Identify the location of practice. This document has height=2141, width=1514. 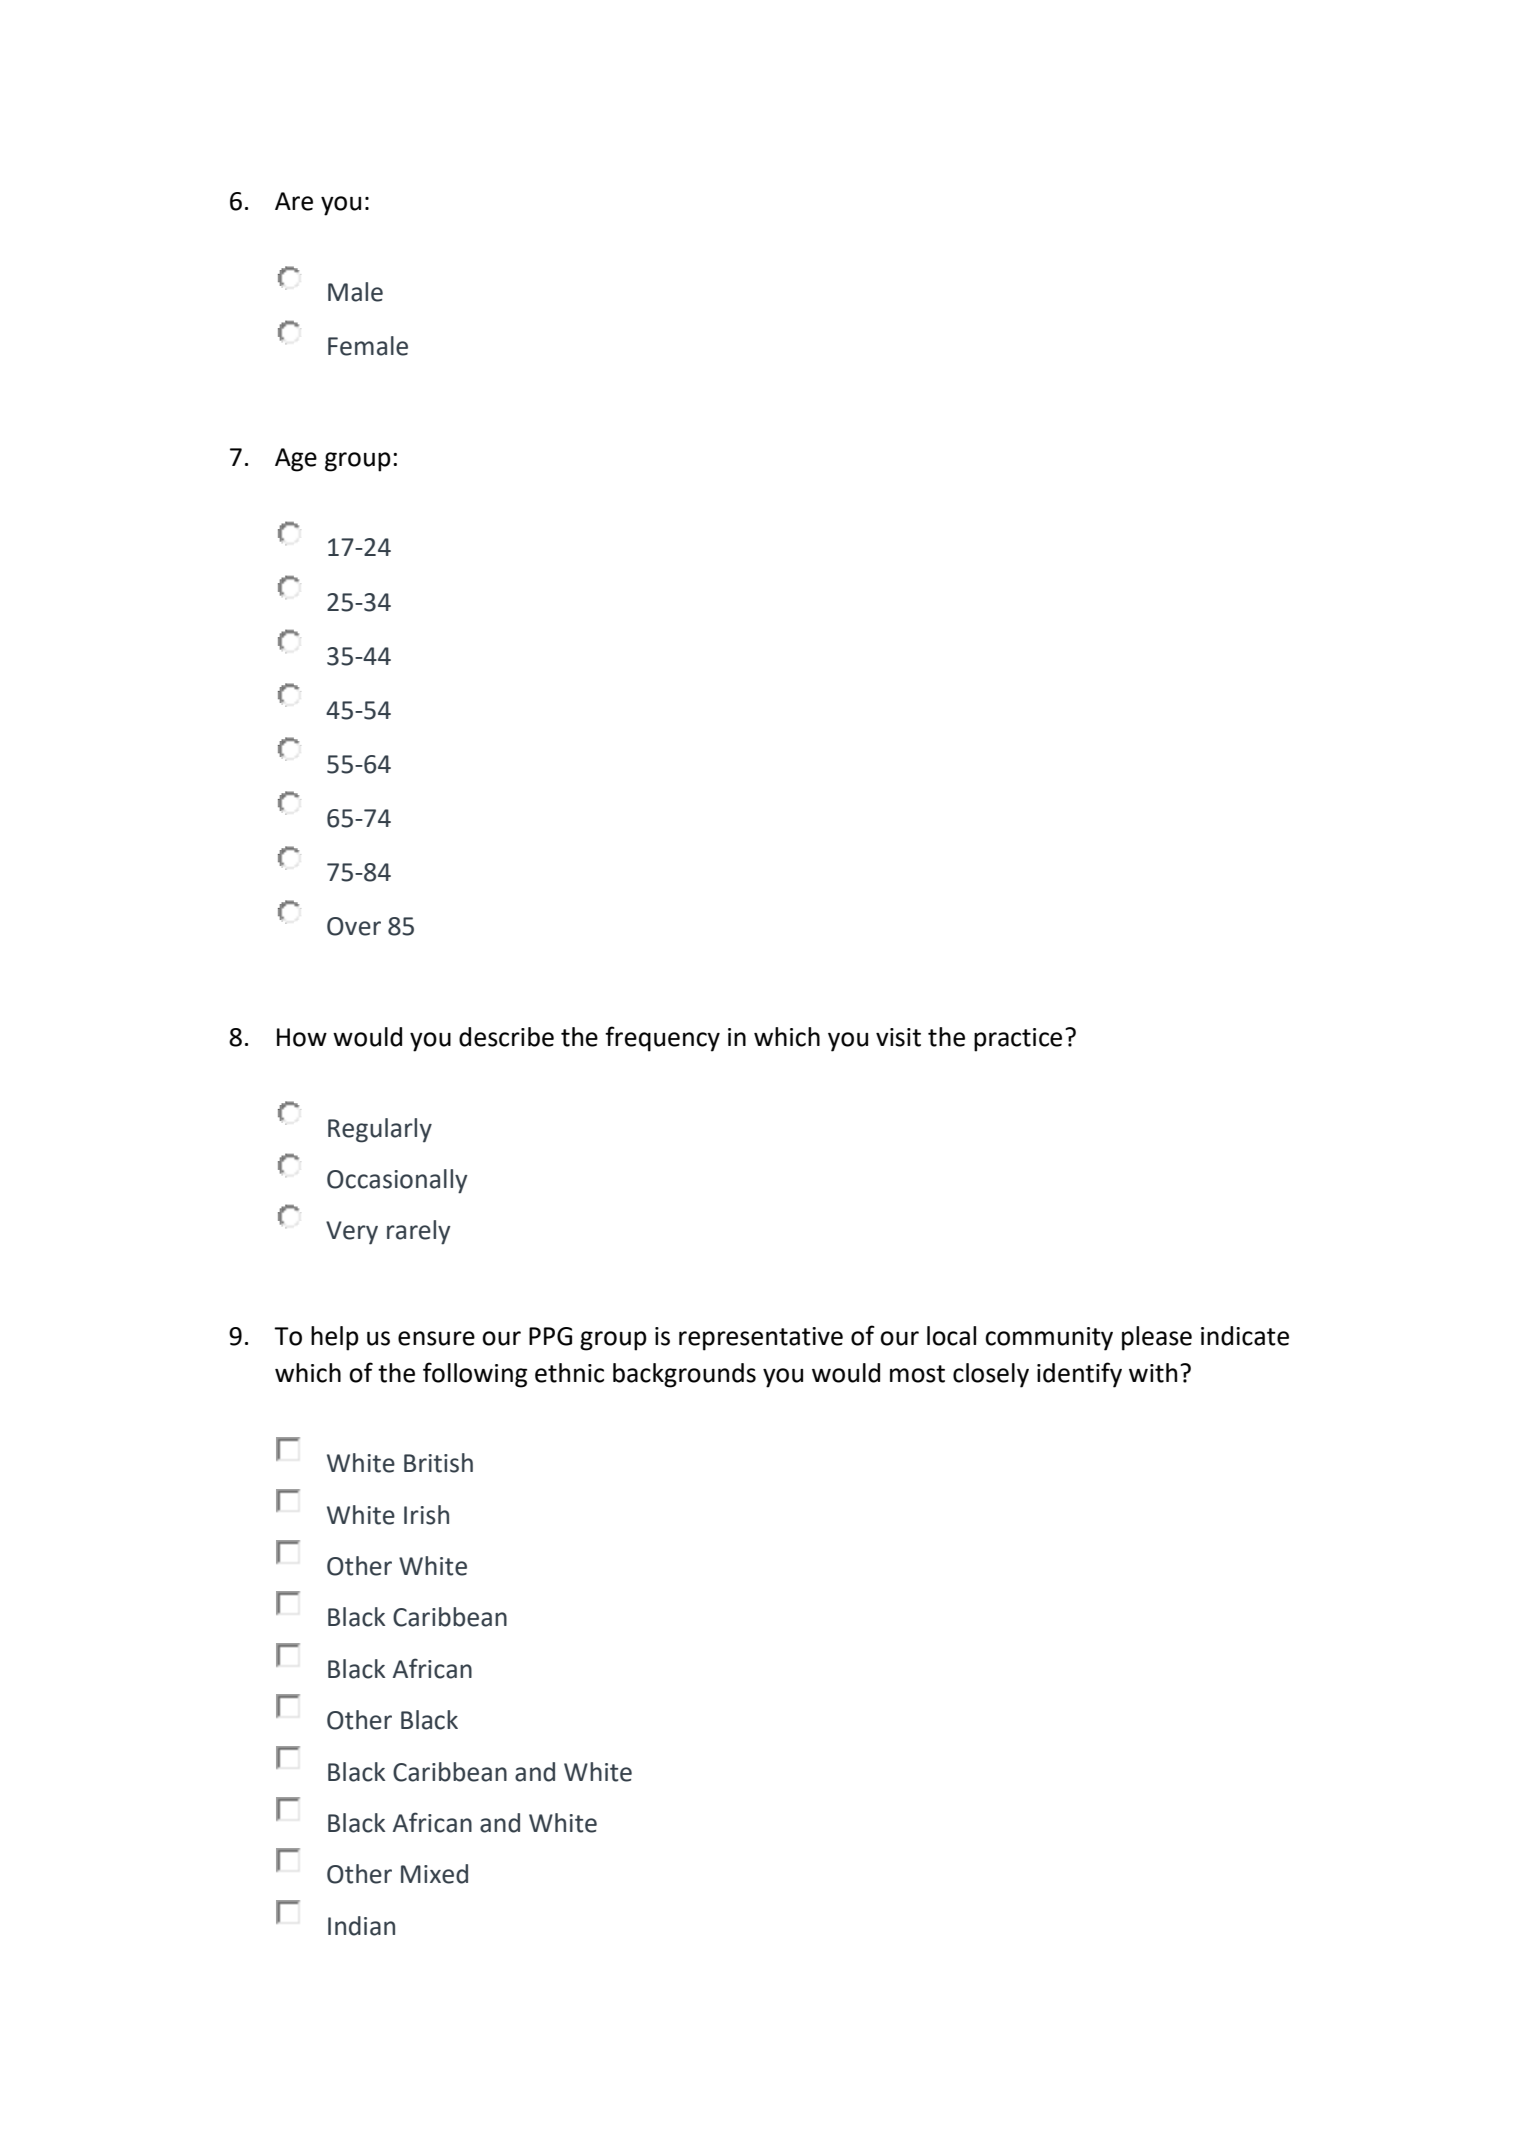
(1018, 1040).
